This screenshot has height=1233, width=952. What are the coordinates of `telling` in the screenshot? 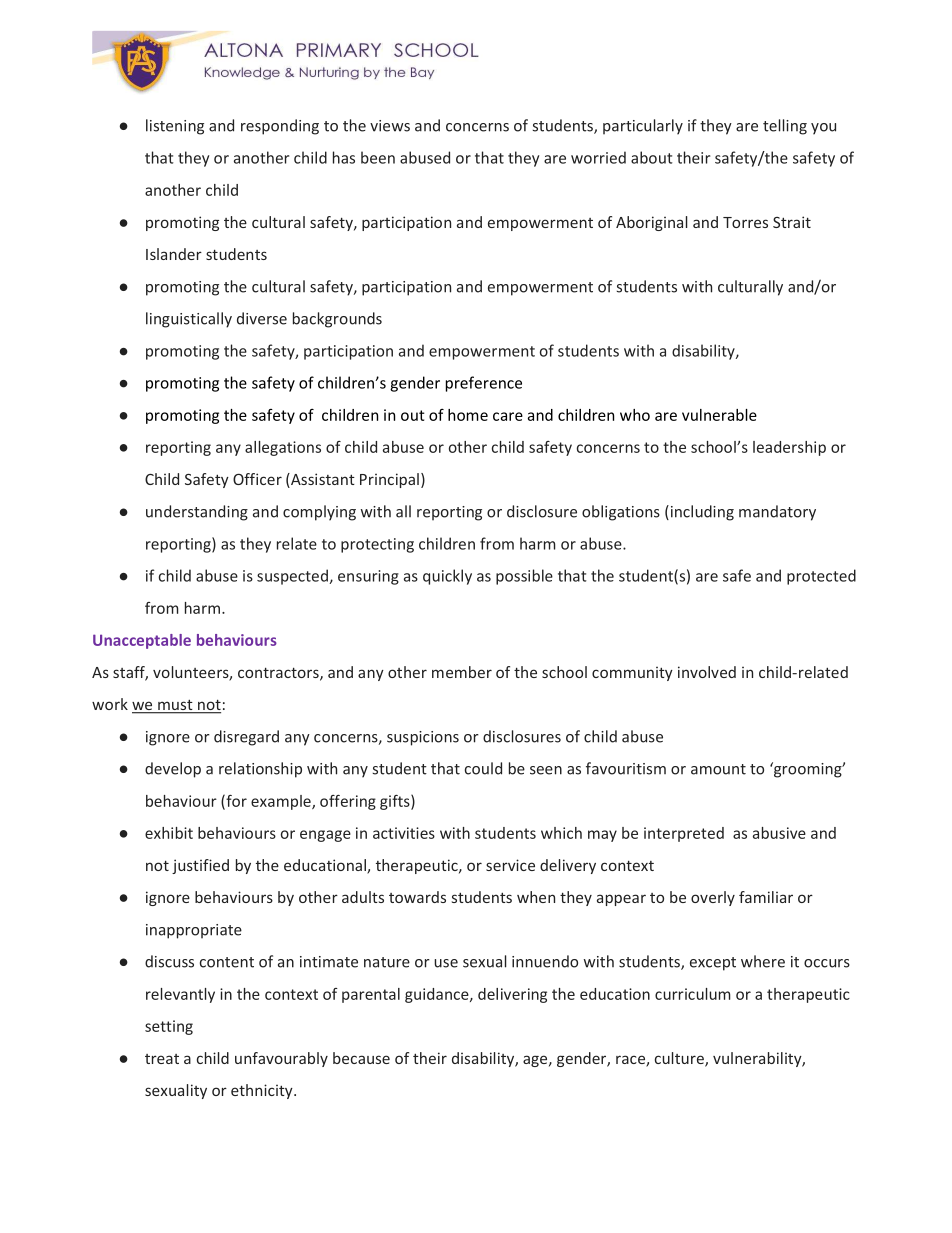 It's located at (785, 127).
